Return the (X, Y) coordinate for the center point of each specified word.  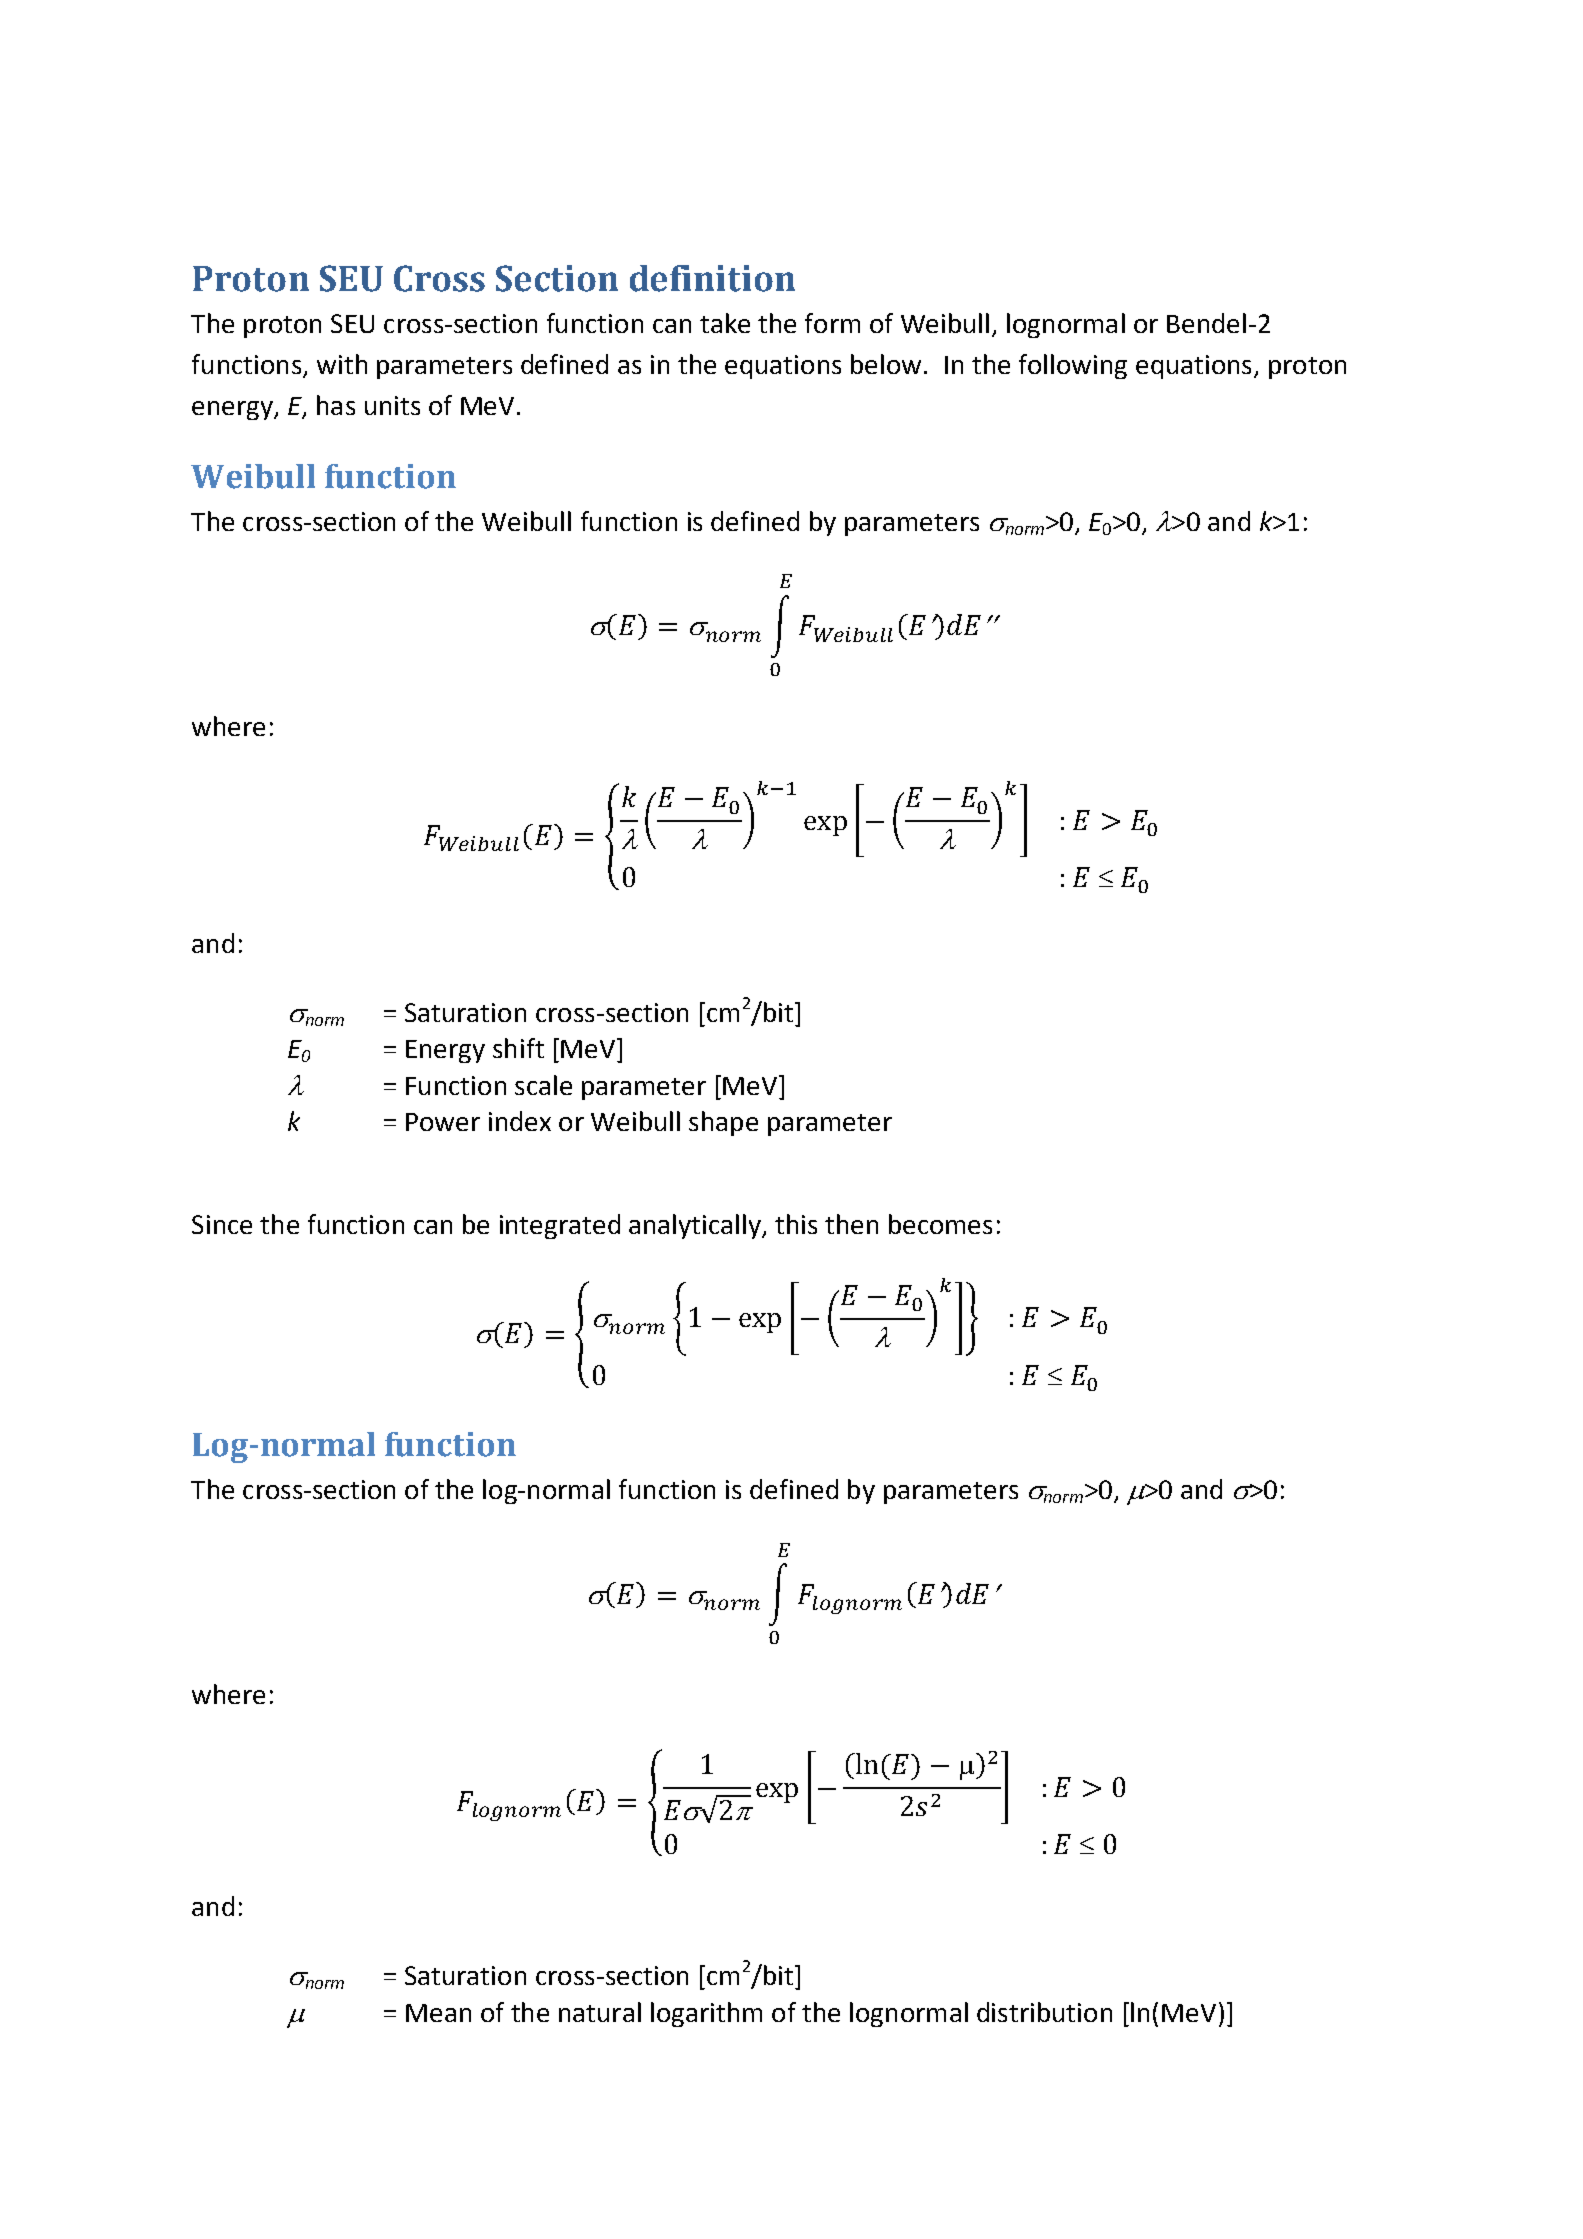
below (886, 364)
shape (723, 1123)
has (336, 405)
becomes (940, 1224)
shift (518, 1048)
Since (222, 1224)
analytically (696, 1226)
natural (600, 2012)
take (725, 323)
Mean (438, 2013)
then (851, 1224)
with (342, 364)
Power (443, 1122)
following (1073, 366)
